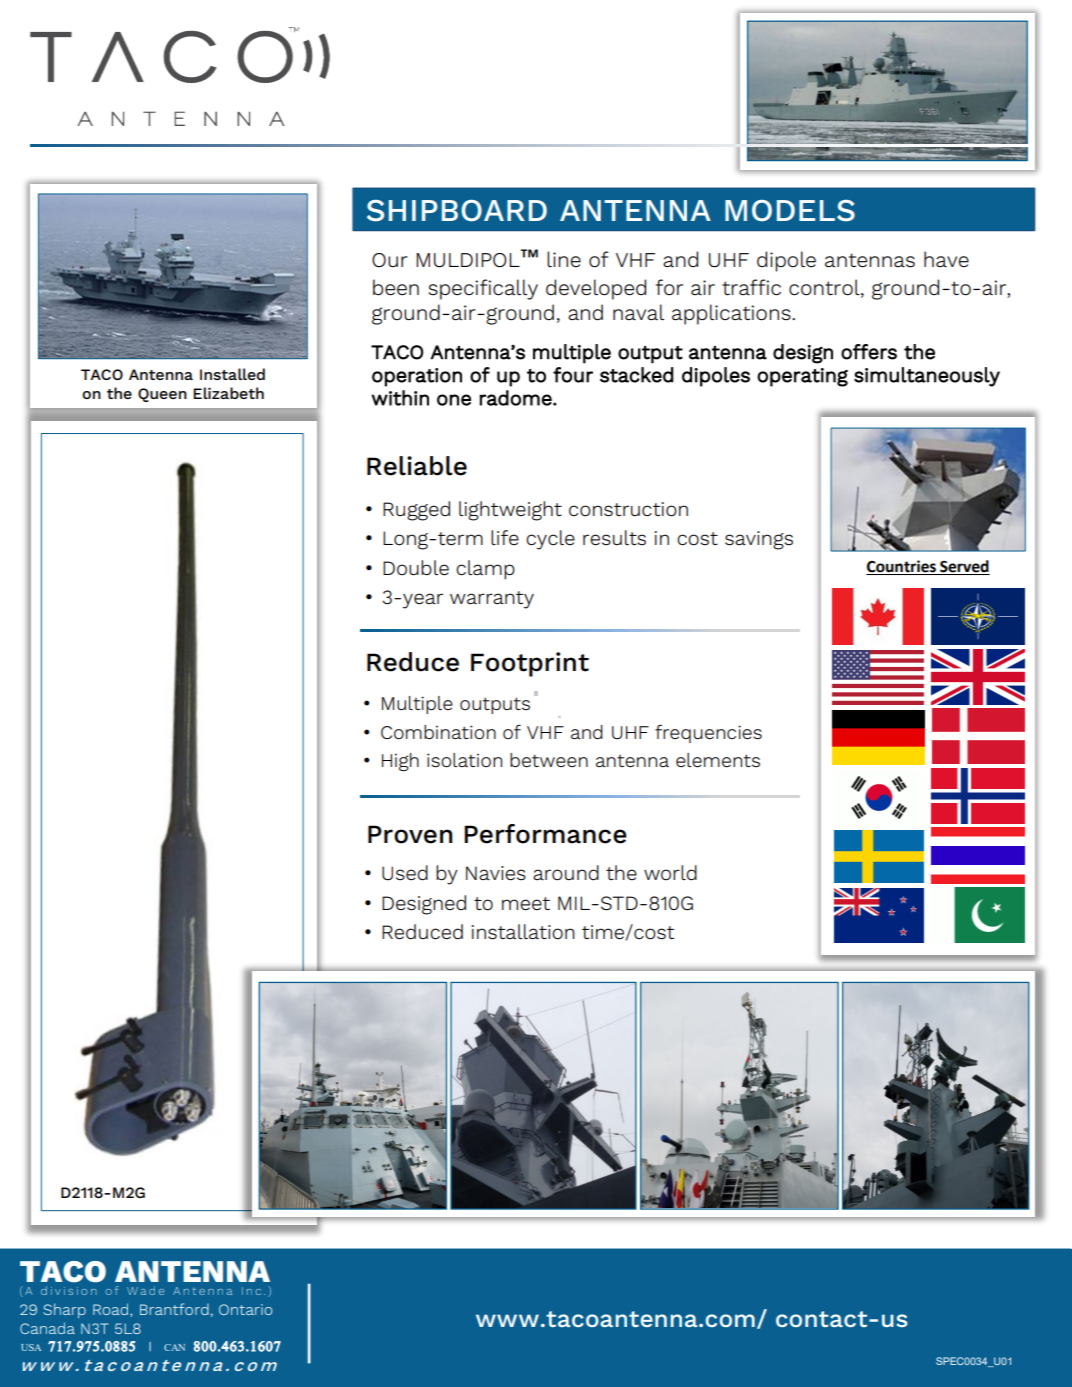  What do you see at coordinates (251, 1291) in the page?
I see `Inc` at bounding box center [251, 1291].
